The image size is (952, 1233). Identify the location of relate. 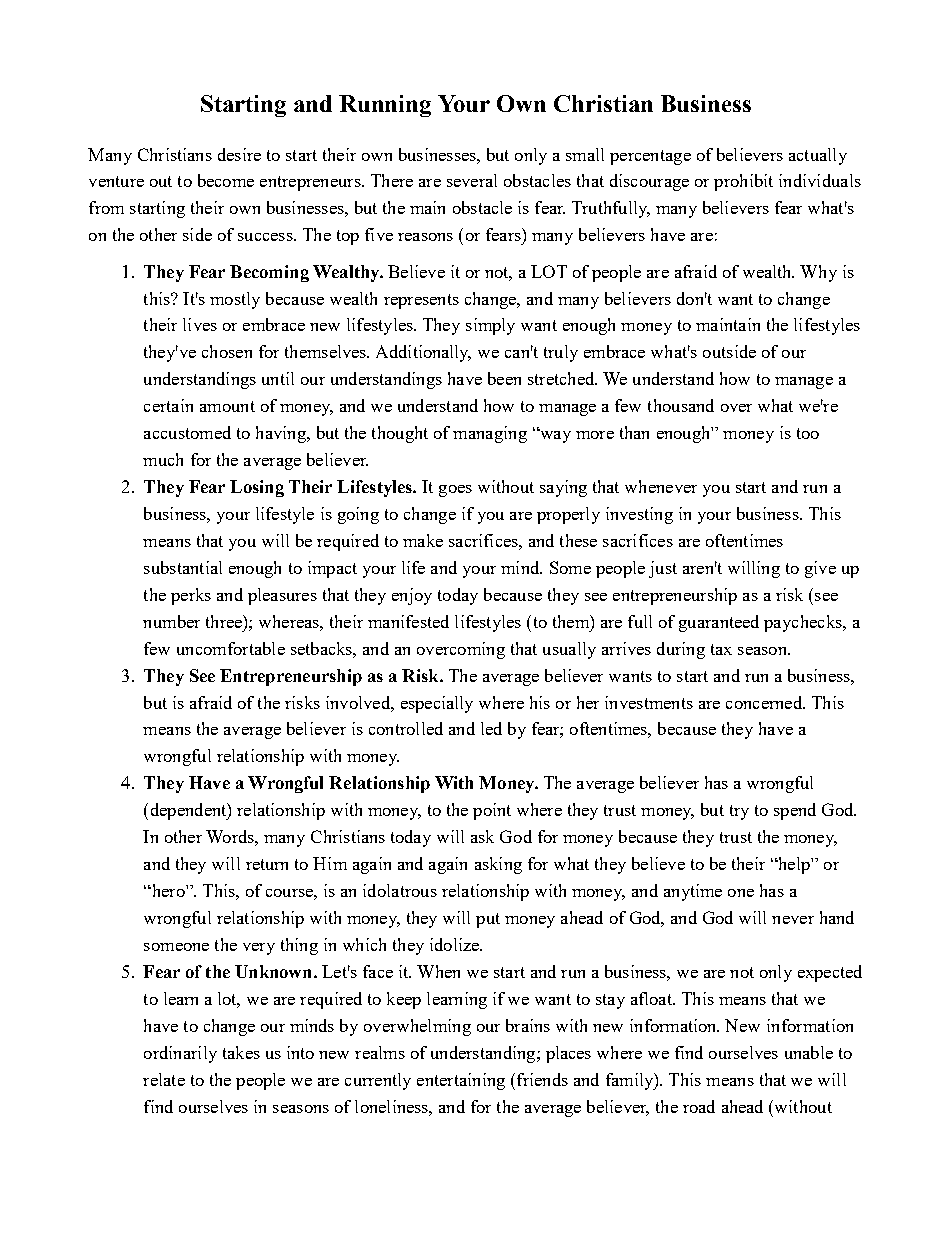
(164, 1079).
